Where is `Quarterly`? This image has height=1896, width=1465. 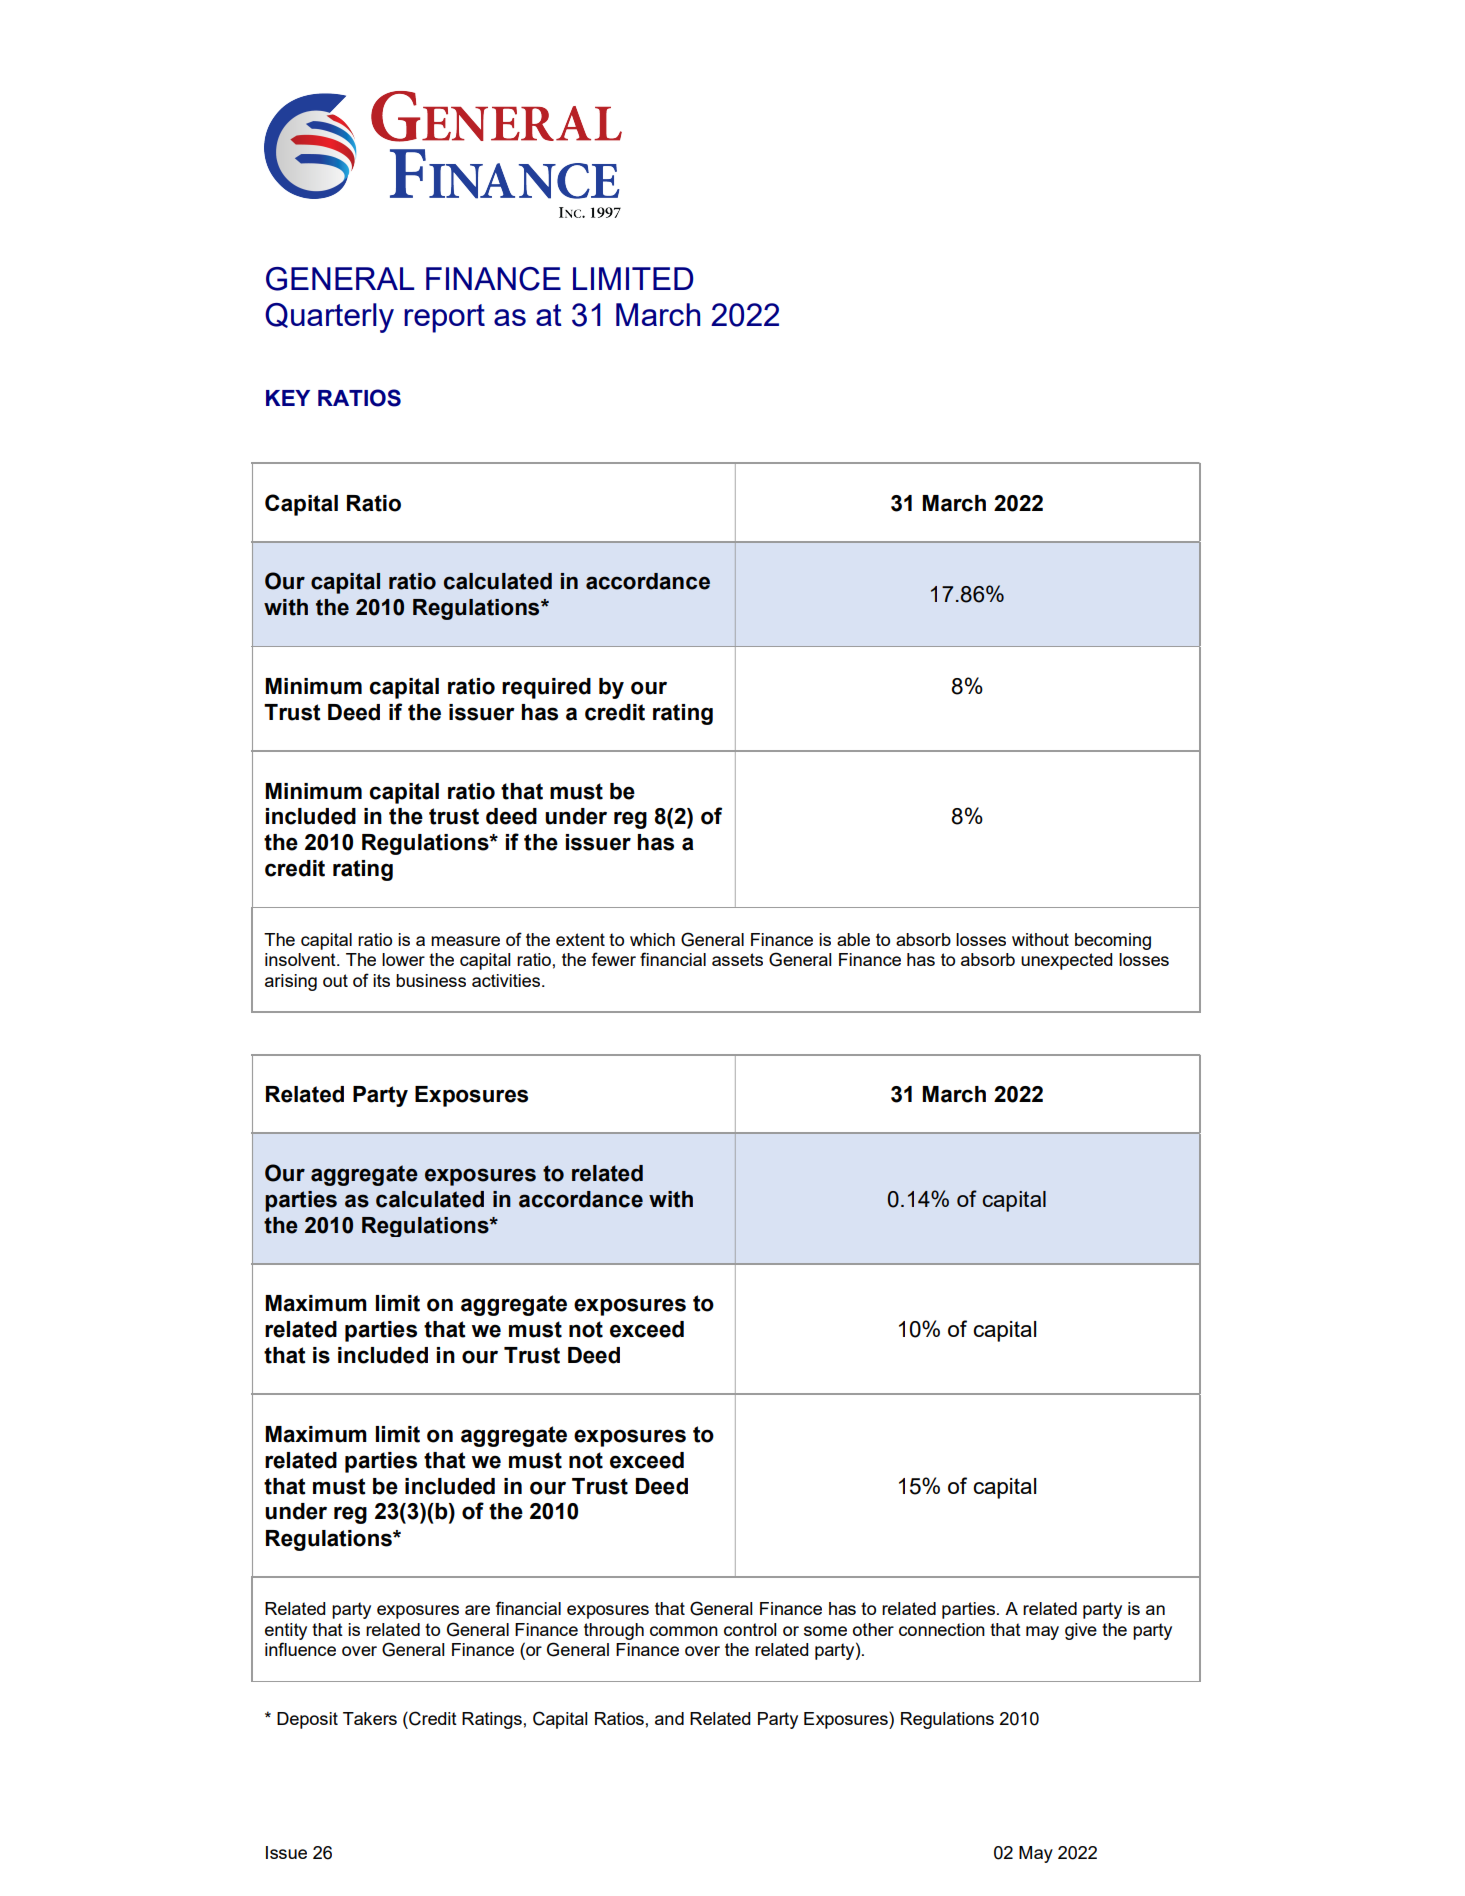
Quarterly is located at coordinates (329, 318).
